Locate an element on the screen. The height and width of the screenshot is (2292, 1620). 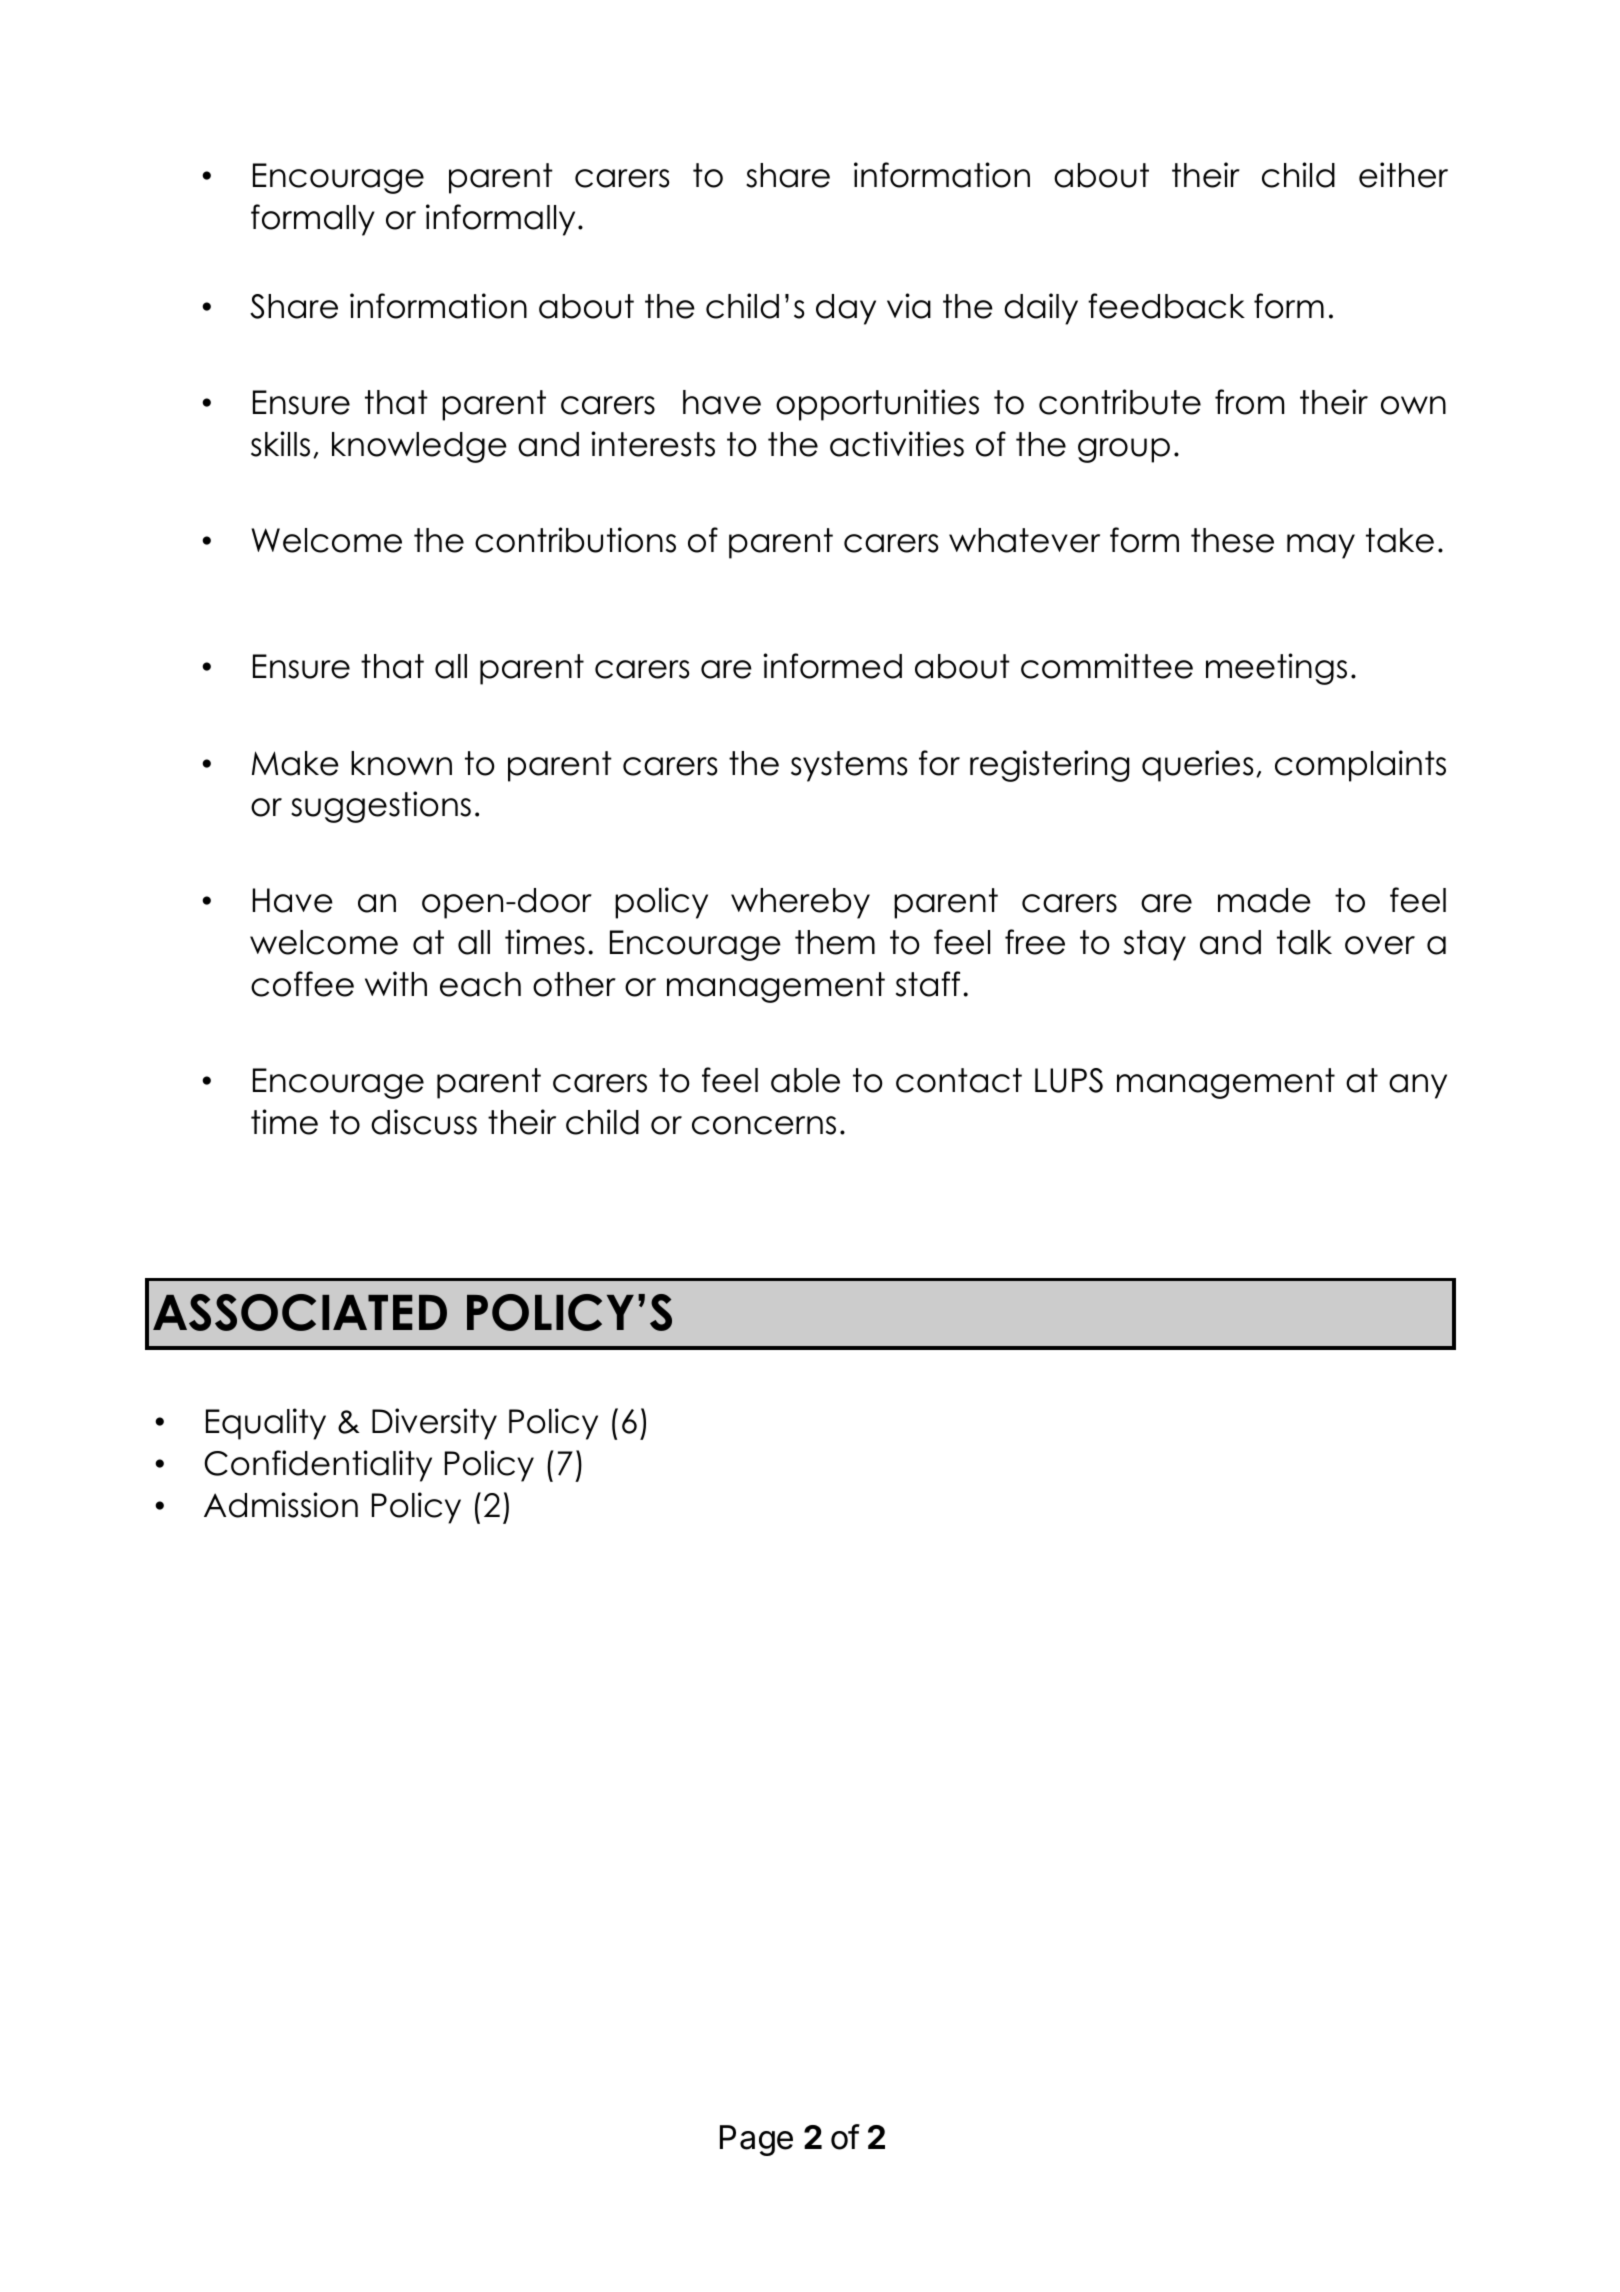
Diversity is located at coordinates (434, 1424).
